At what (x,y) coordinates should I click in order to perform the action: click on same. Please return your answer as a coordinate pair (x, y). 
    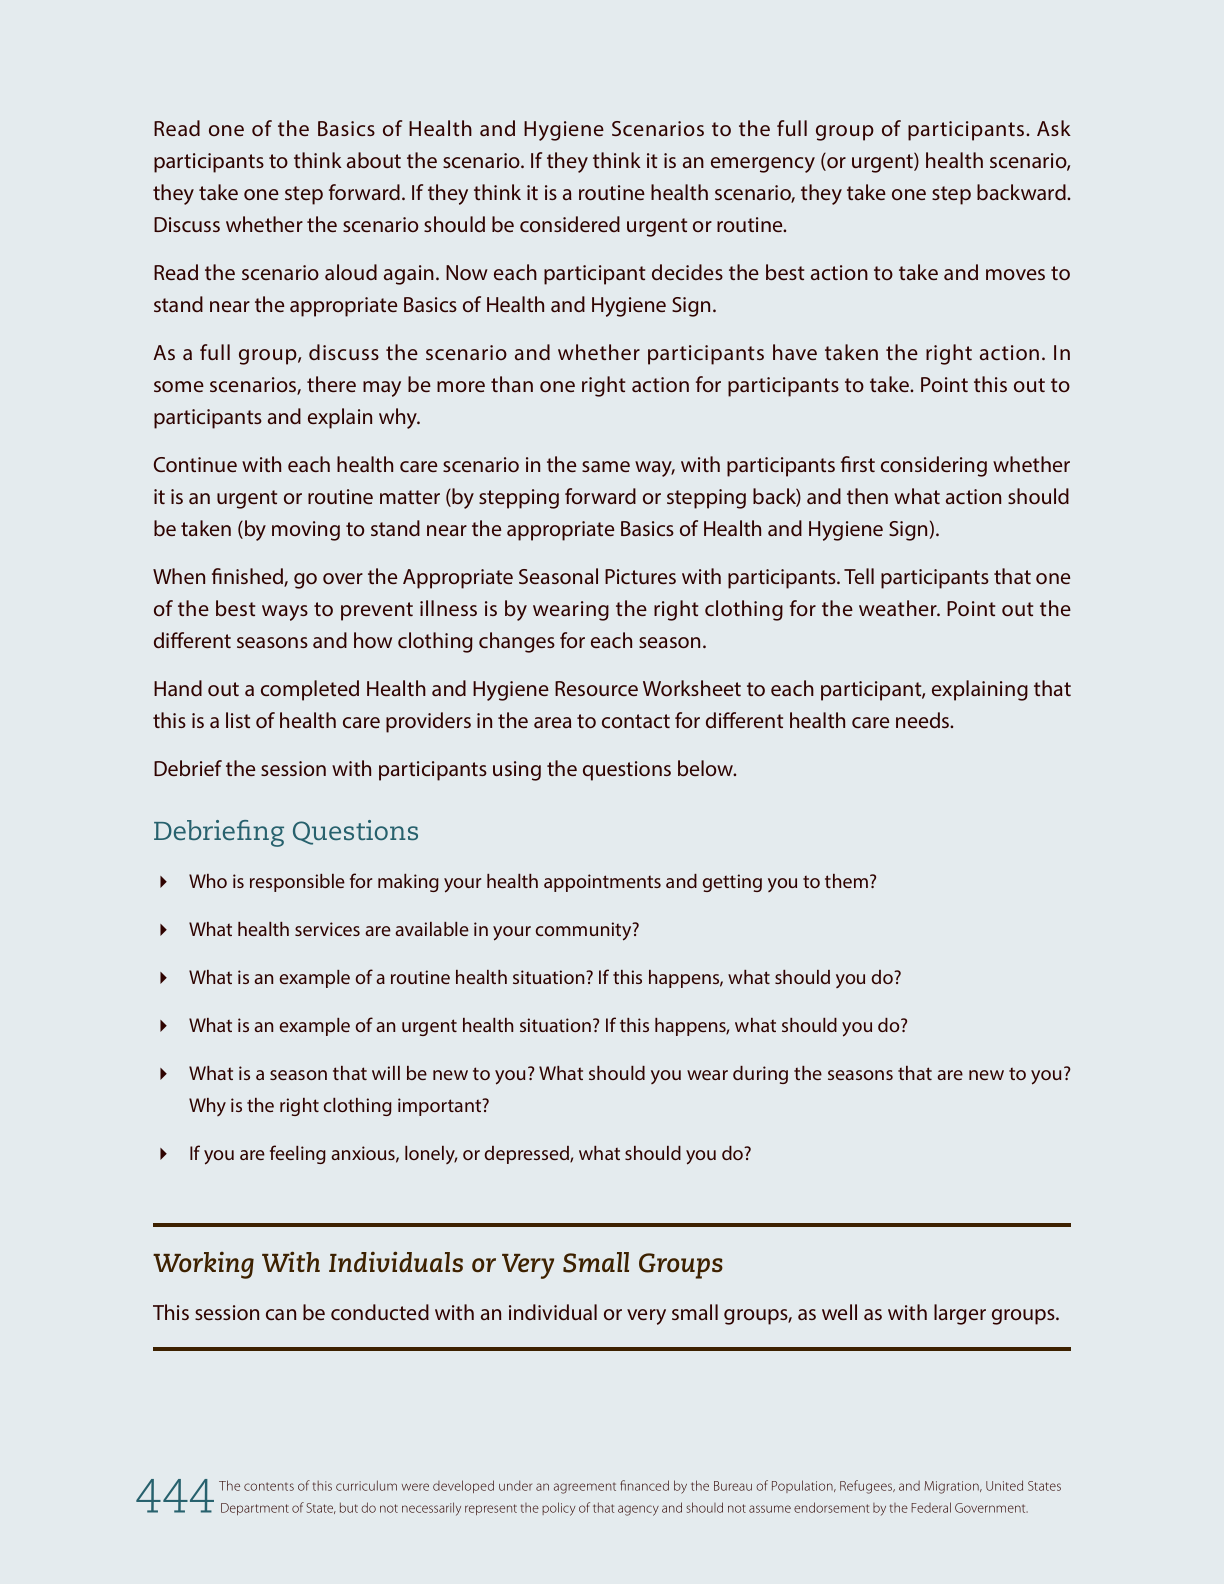
    Looking at the image, I should click on (606, 466).
